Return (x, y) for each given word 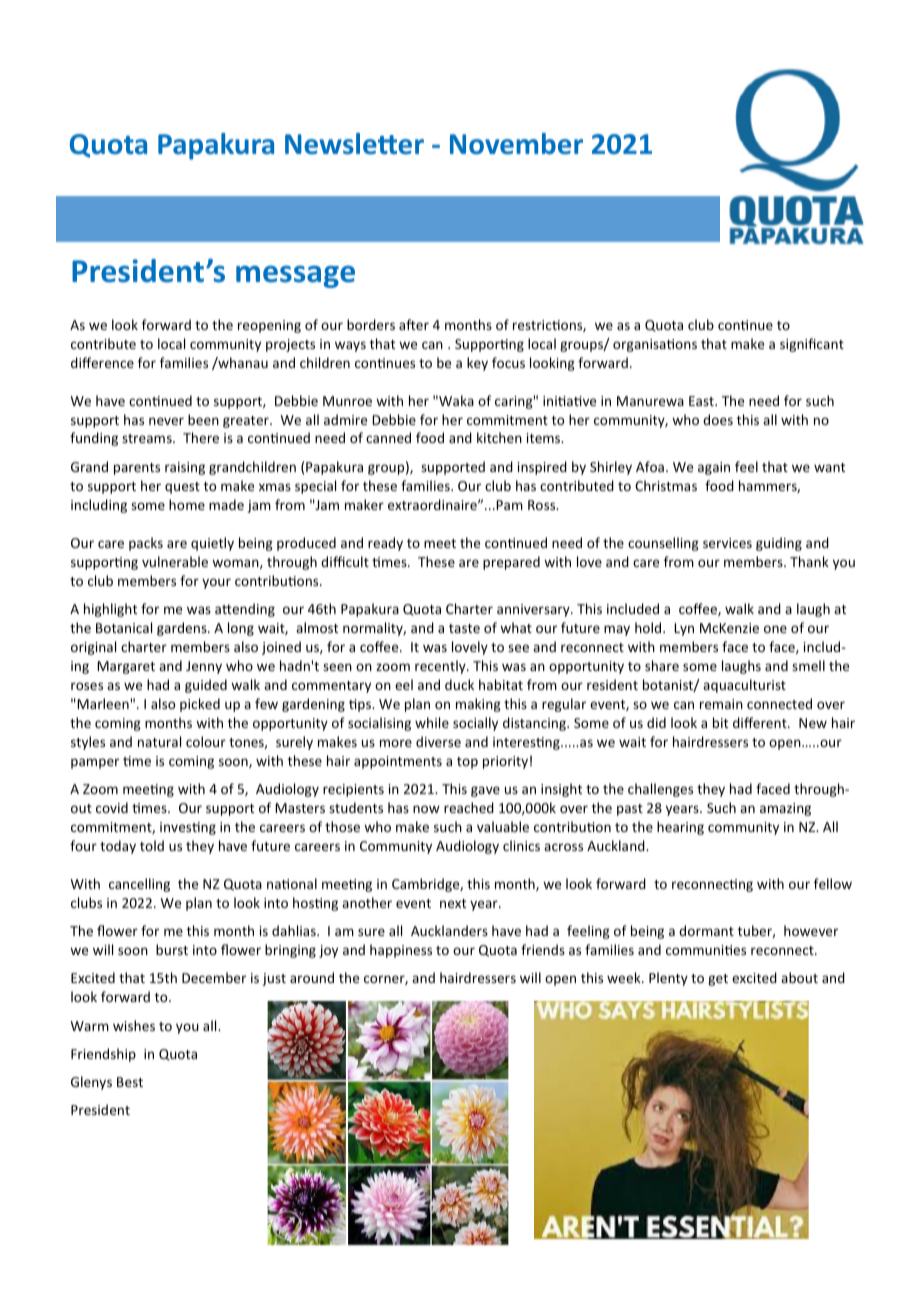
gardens (183, 629)
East (702, 401)
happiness (401, 951)
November (516, 144)
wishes (134, 1025)
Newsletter (354, 144)
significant (812, 345)
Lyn (684, 629)
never (166, 421)
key (477, 364)
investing (188, 828)
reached (469, 807)
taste (464, 628)
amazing (785, 809)
